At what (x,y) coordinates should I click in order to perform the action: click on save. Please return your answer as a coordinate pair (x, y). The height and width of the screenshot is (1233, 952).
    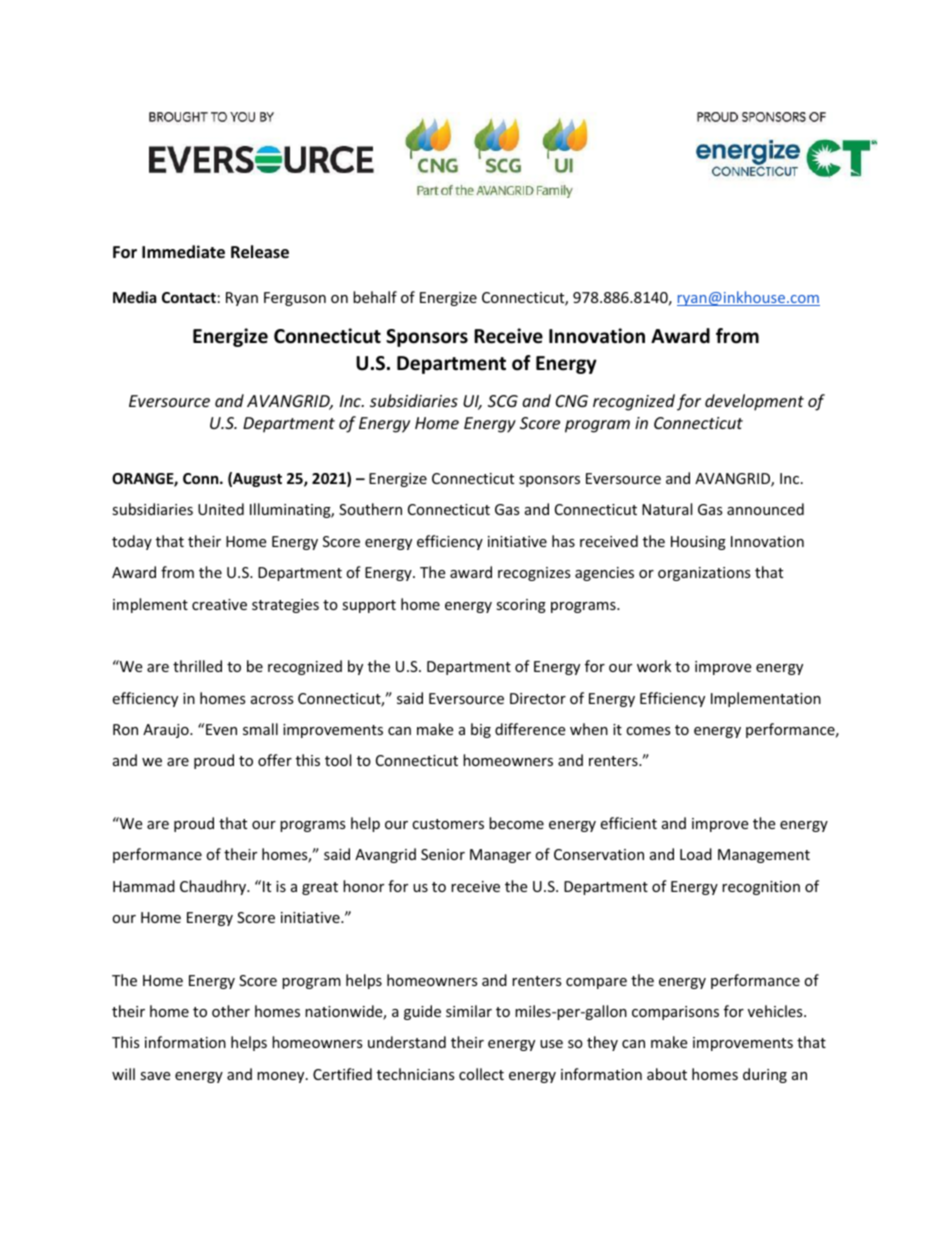
    Looking at the image, I should click on (155, 1076).
